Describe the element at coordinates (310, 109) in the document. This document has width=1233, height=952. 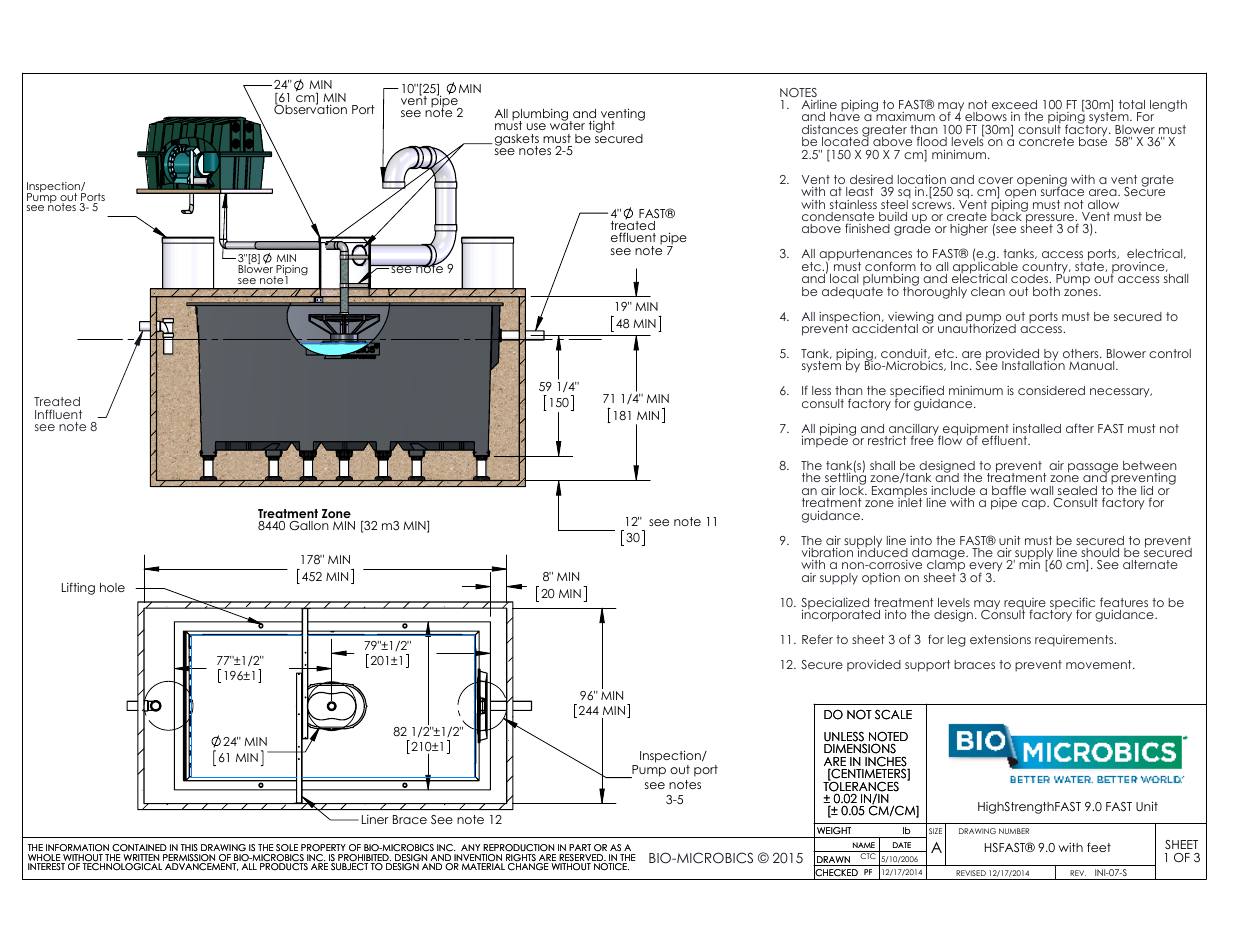
I see `Observation` at that location.
